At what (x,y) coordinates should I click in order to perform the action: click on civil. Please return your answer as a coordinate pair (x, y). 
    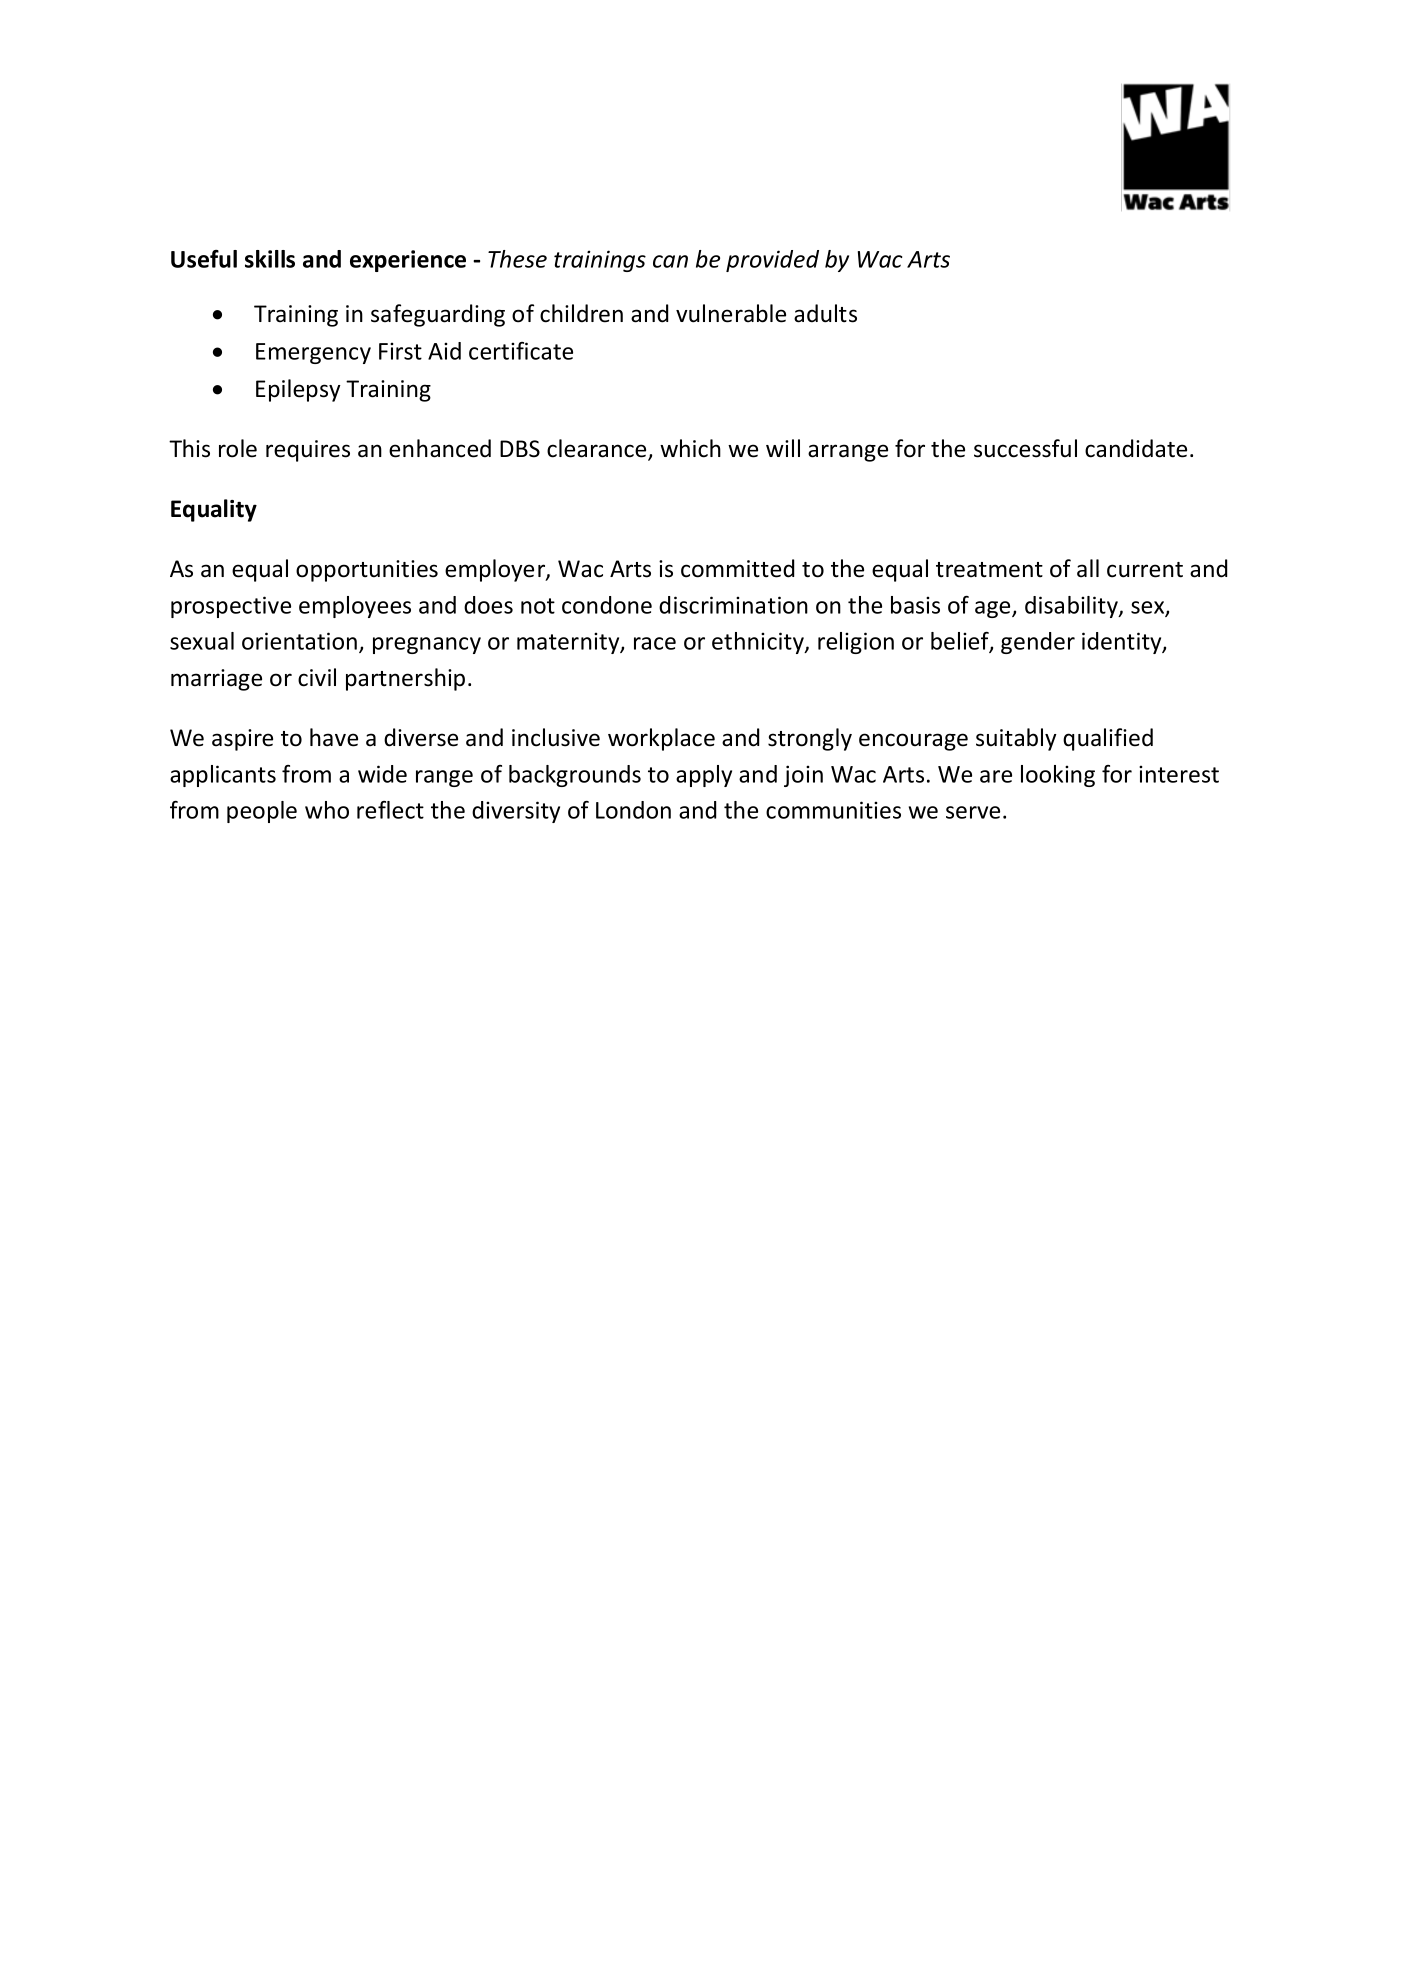
    Looking at the image, I should click on (317, 677).
